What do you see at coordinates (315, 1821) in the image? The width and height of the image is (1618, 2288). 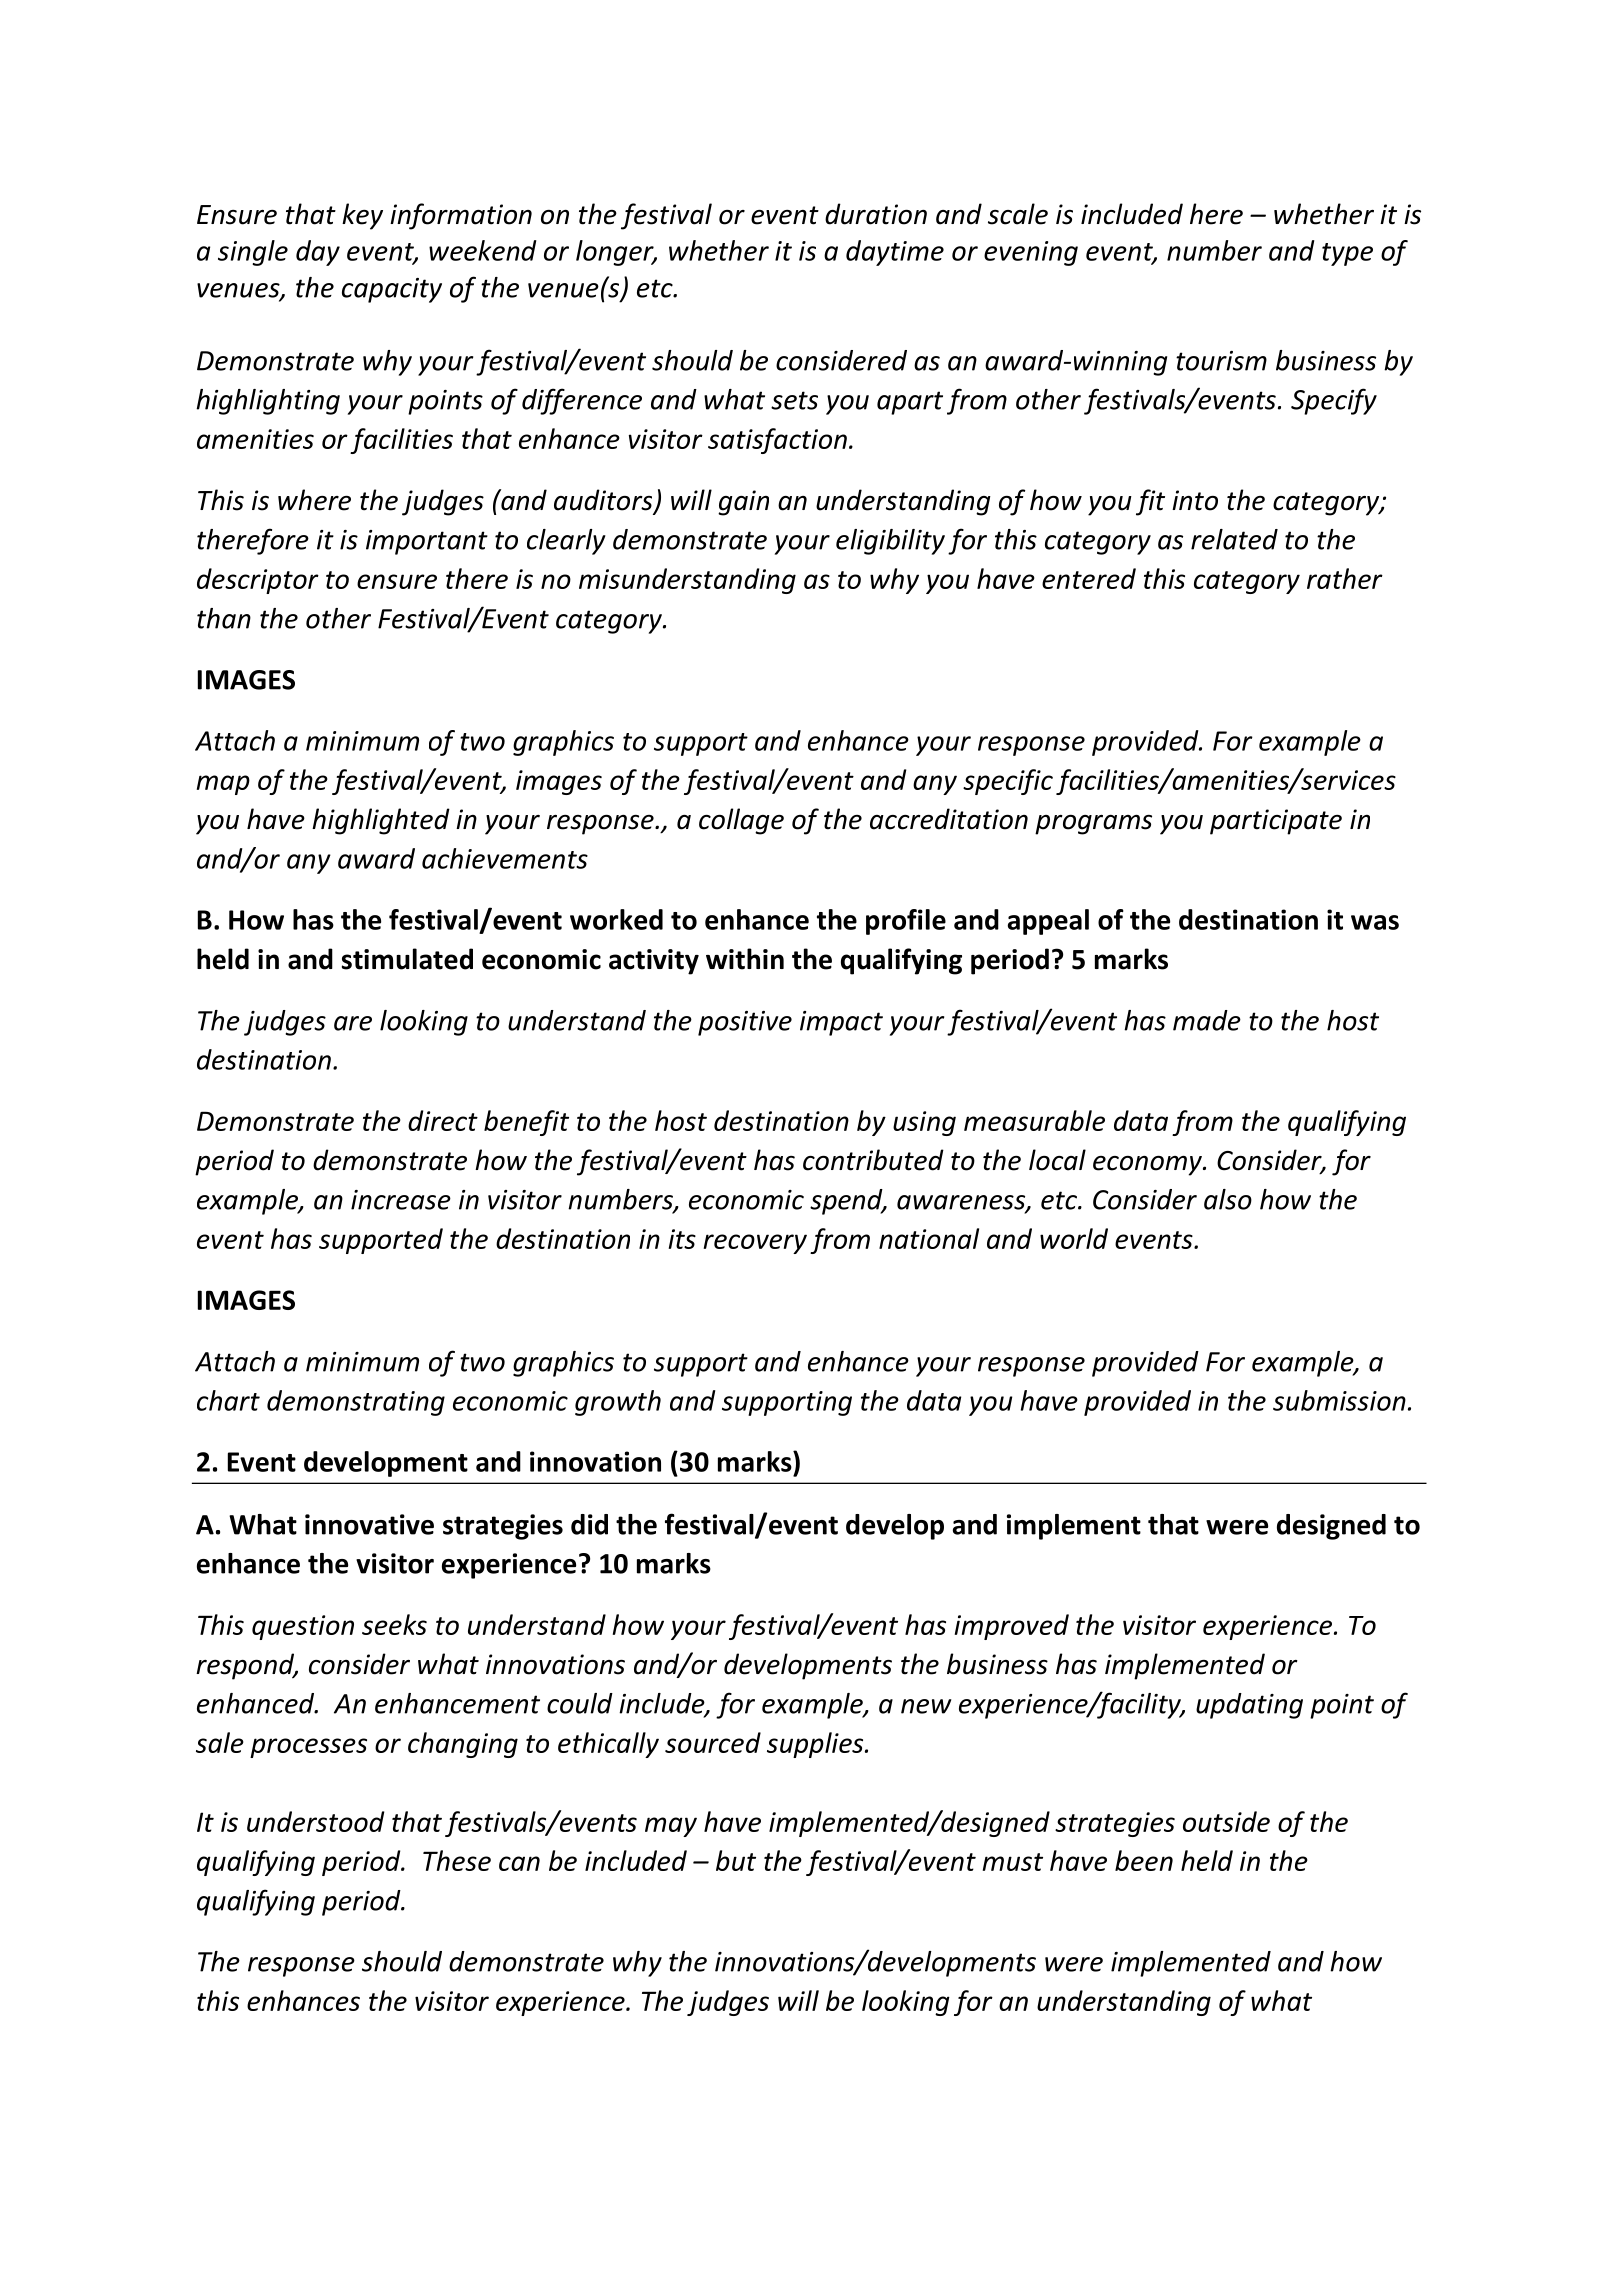 I see `understood` at bounding box center [315, 1821].
